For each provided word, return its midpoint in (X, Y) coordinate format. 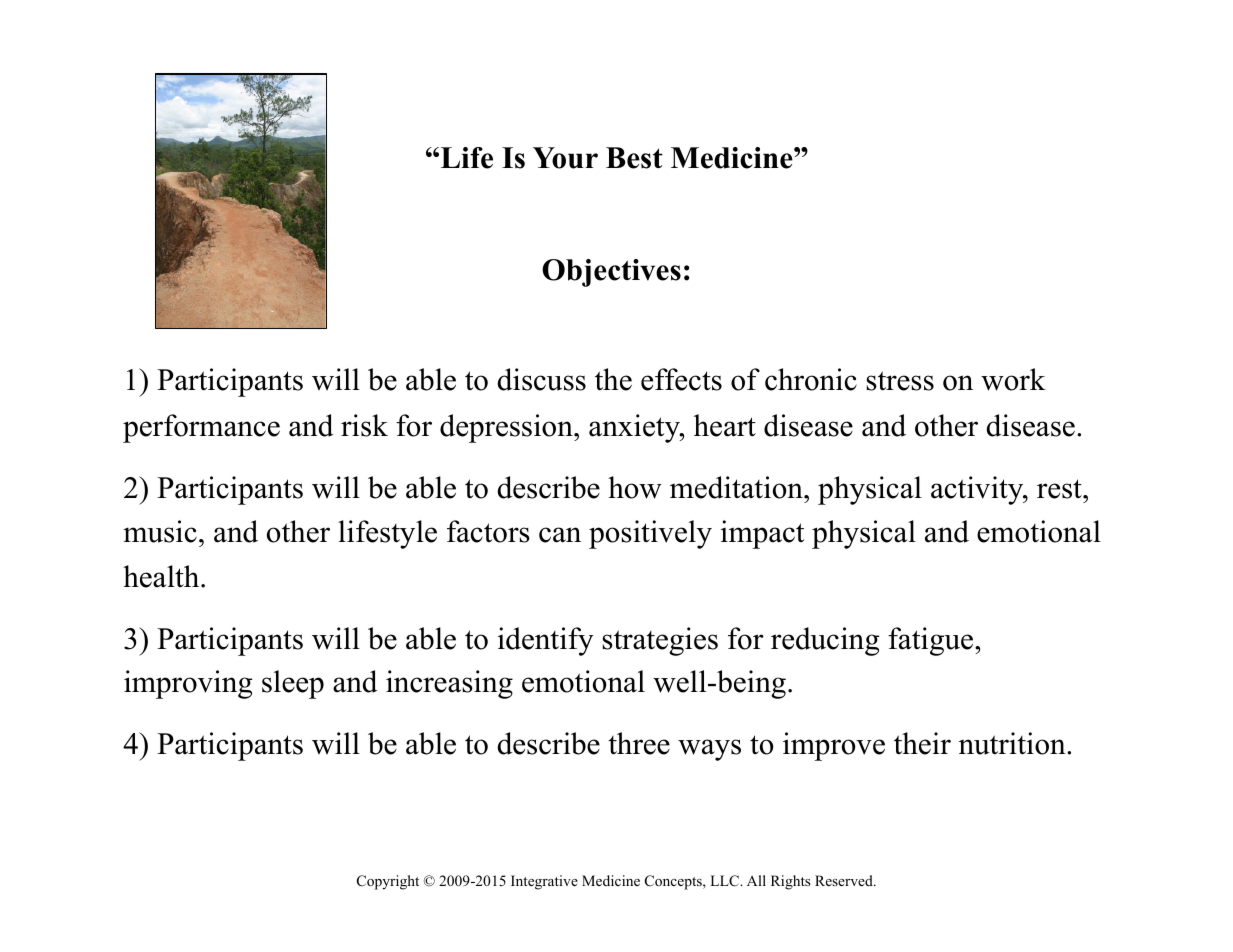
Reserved (845, 880)
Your (565, 158)
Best (634, 158)
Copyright (388, 882)
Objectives (611, 273)
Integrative (544, 882)
